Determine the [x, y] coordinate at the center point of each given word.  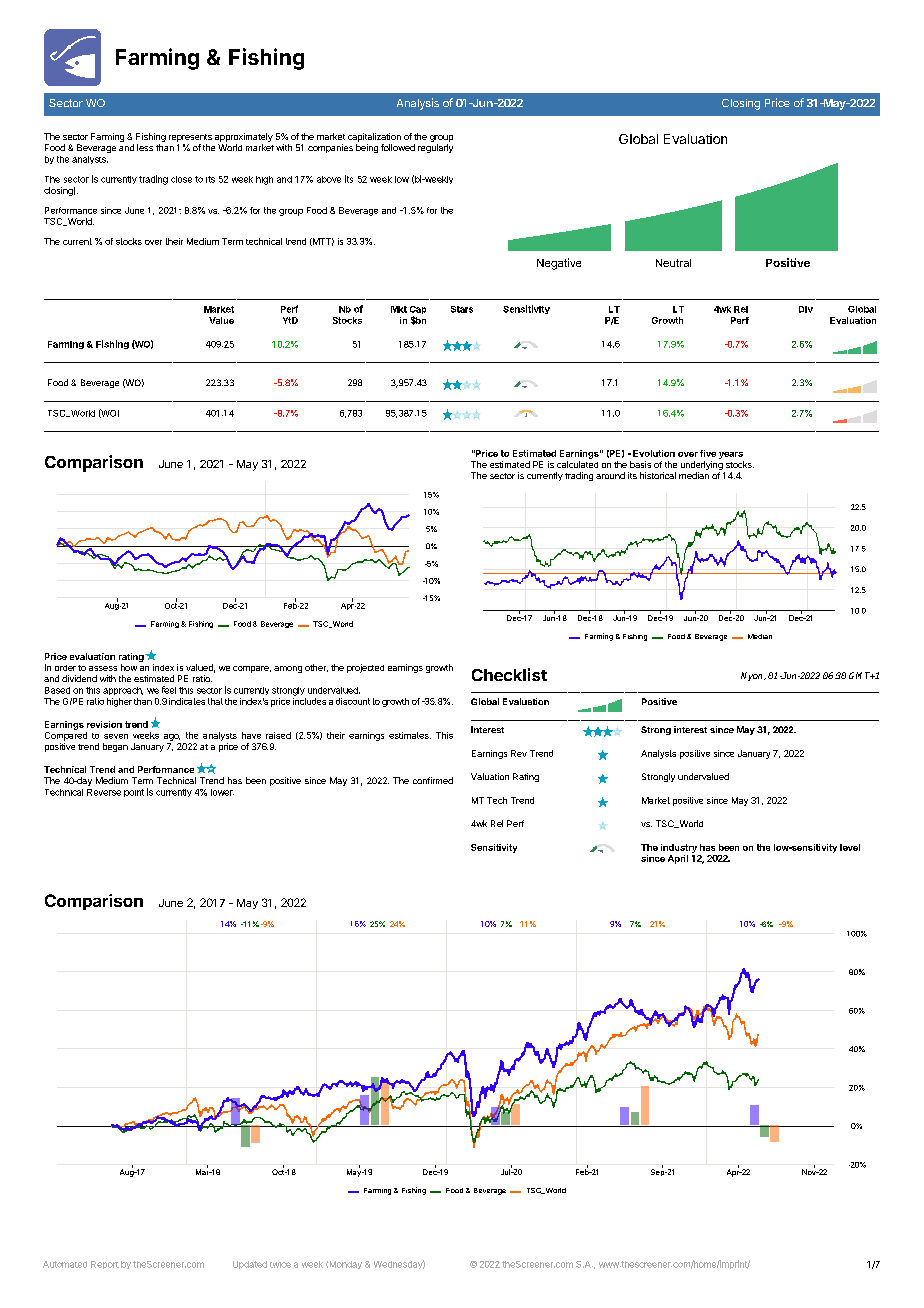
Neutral [673, 263]
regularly [435, 148]
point [134, 793]
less [145, 147]
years [731, 455]
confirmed [433, 780]
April [678, 859]
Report [105, 1265]
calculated [577, 464]
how [129, 667]
